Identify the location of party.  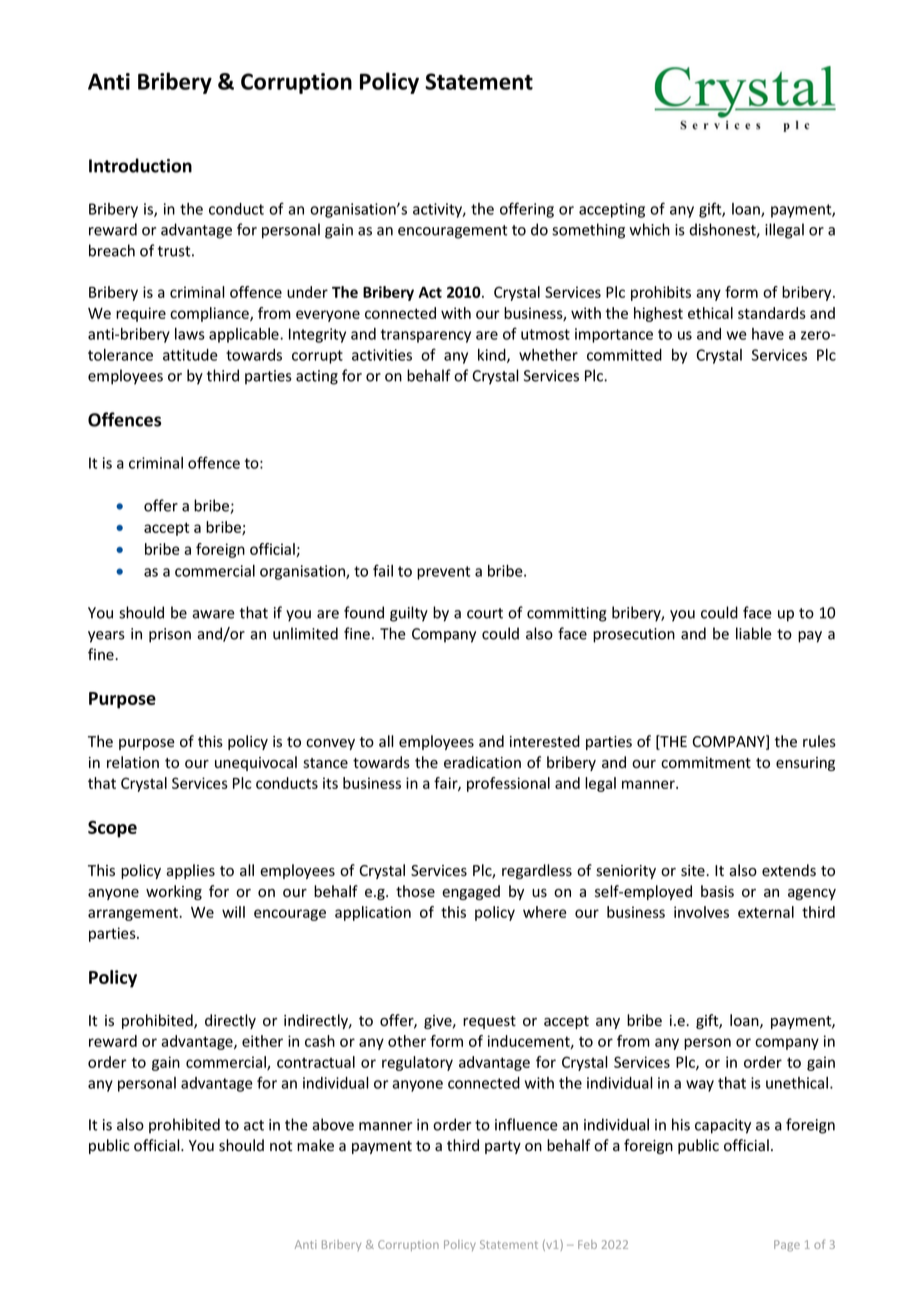
(503, 1147).
